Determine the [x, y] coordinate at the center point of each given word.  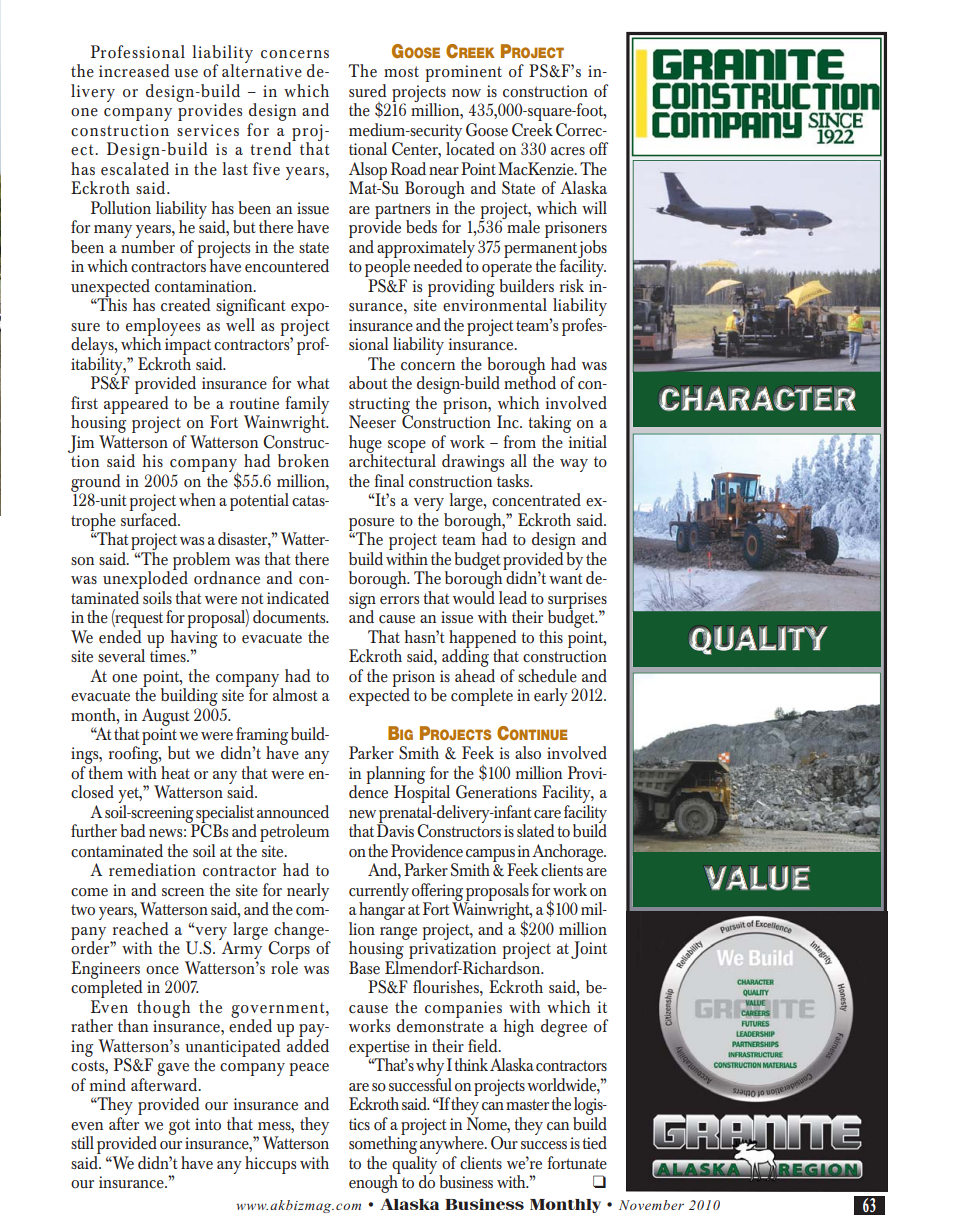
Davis [395, 829]
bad [133, 830]
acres [568, 151]
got [179, 1127]
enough [374, 1183]
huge [365, 445]
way [574, 465]
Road [408, 169]
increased [134, 71]
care [547, 814]
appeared [136, 403]
